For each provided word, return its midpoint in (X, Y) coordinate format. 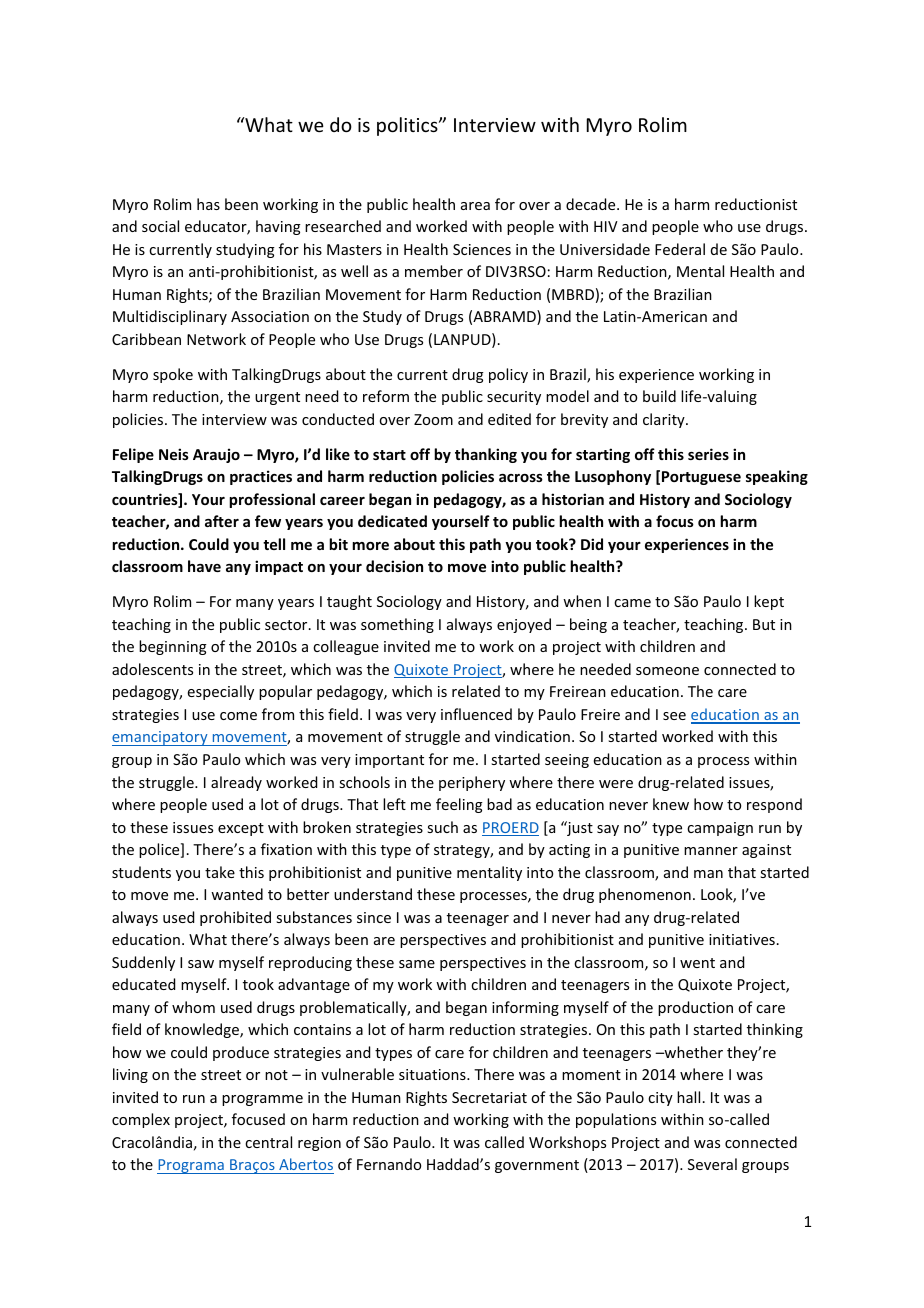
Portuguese (701, 478)
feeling (459, 805)
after (222, 521)
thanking (486, 455)
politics (408, 126)
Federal (680, 249)
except (241, 829)
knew (671, 804)
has (208, 204)
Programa (191, 1166)
